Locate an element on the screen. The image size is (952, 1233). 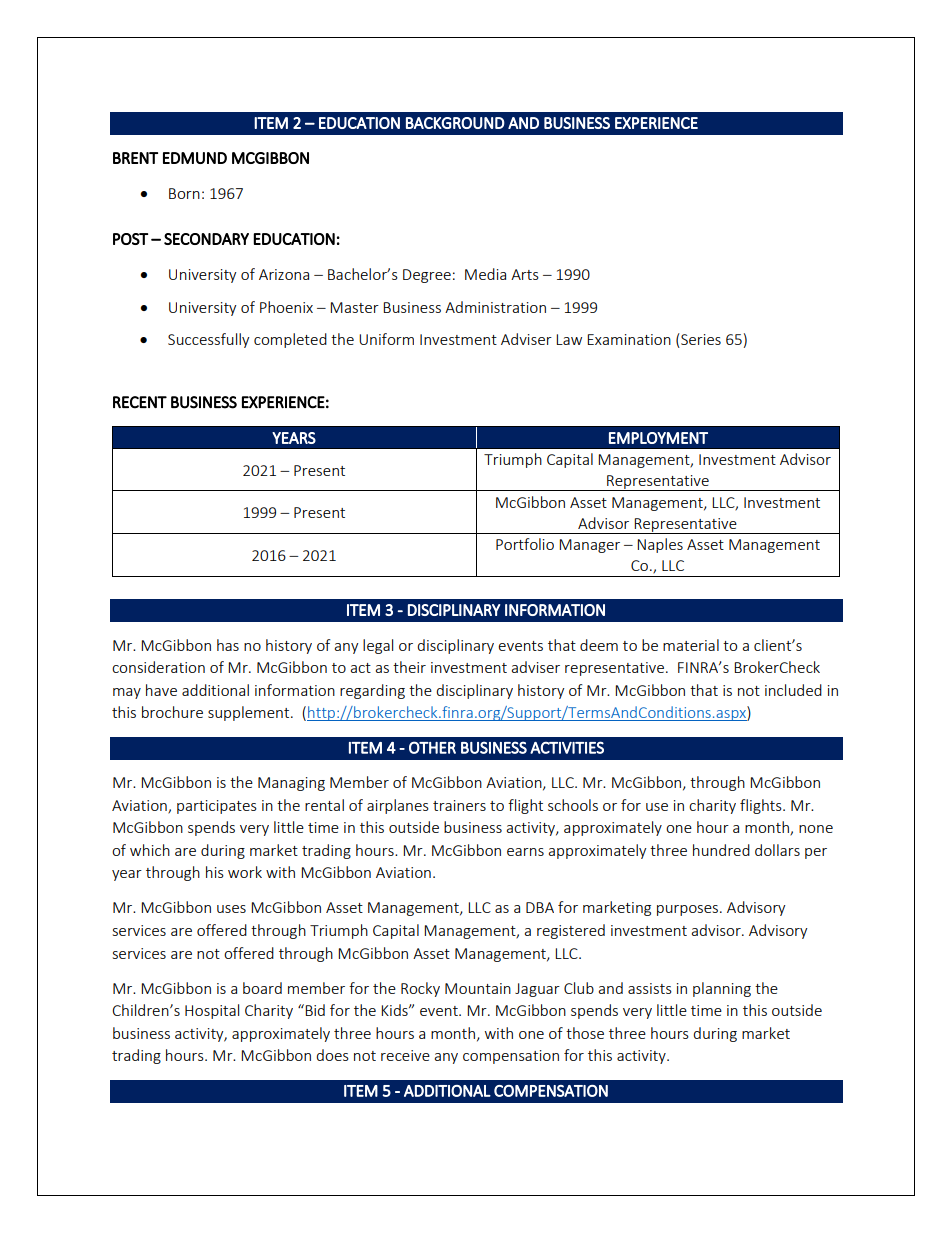
Hospital is located at coordinates (212, 1011).
